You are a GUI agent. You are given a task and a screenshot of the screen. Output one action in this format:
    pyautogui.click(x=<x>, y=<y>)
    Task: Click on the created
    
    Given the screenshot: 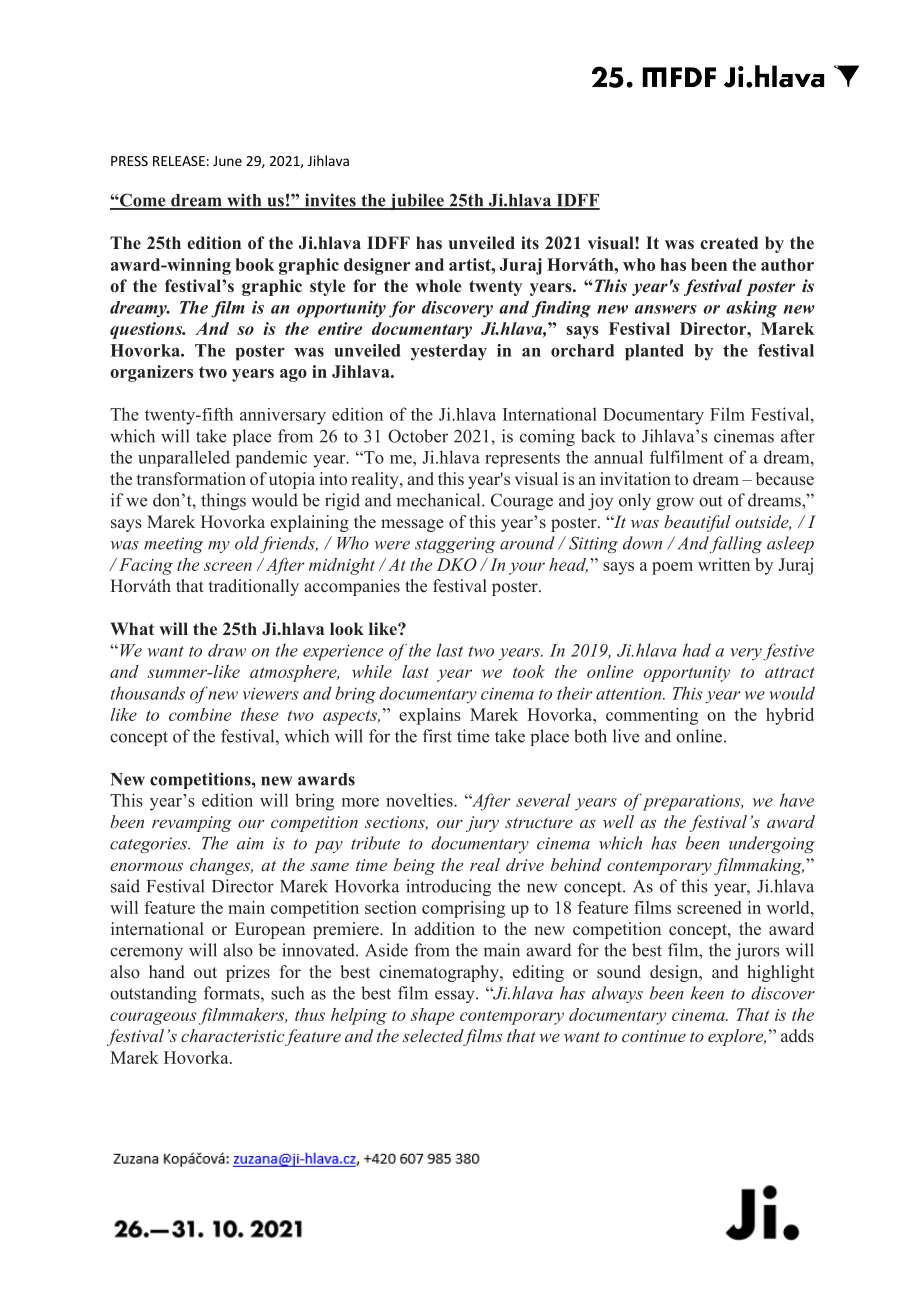 What is the action you would take?
    pyautogui.click(x=729, y=243)
